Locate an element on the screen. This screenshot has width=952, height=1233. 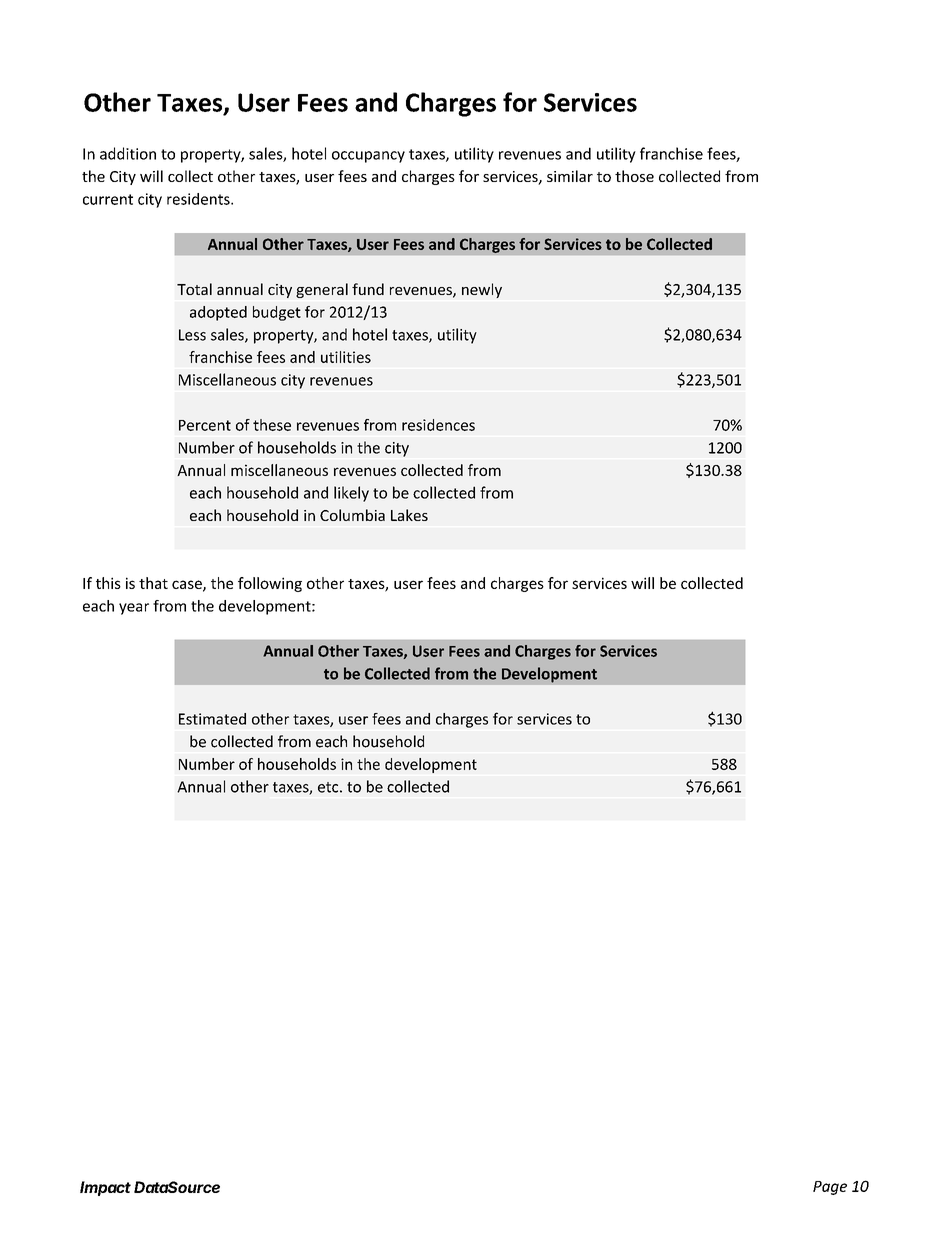
similar is located at coordinates (570, 176).
